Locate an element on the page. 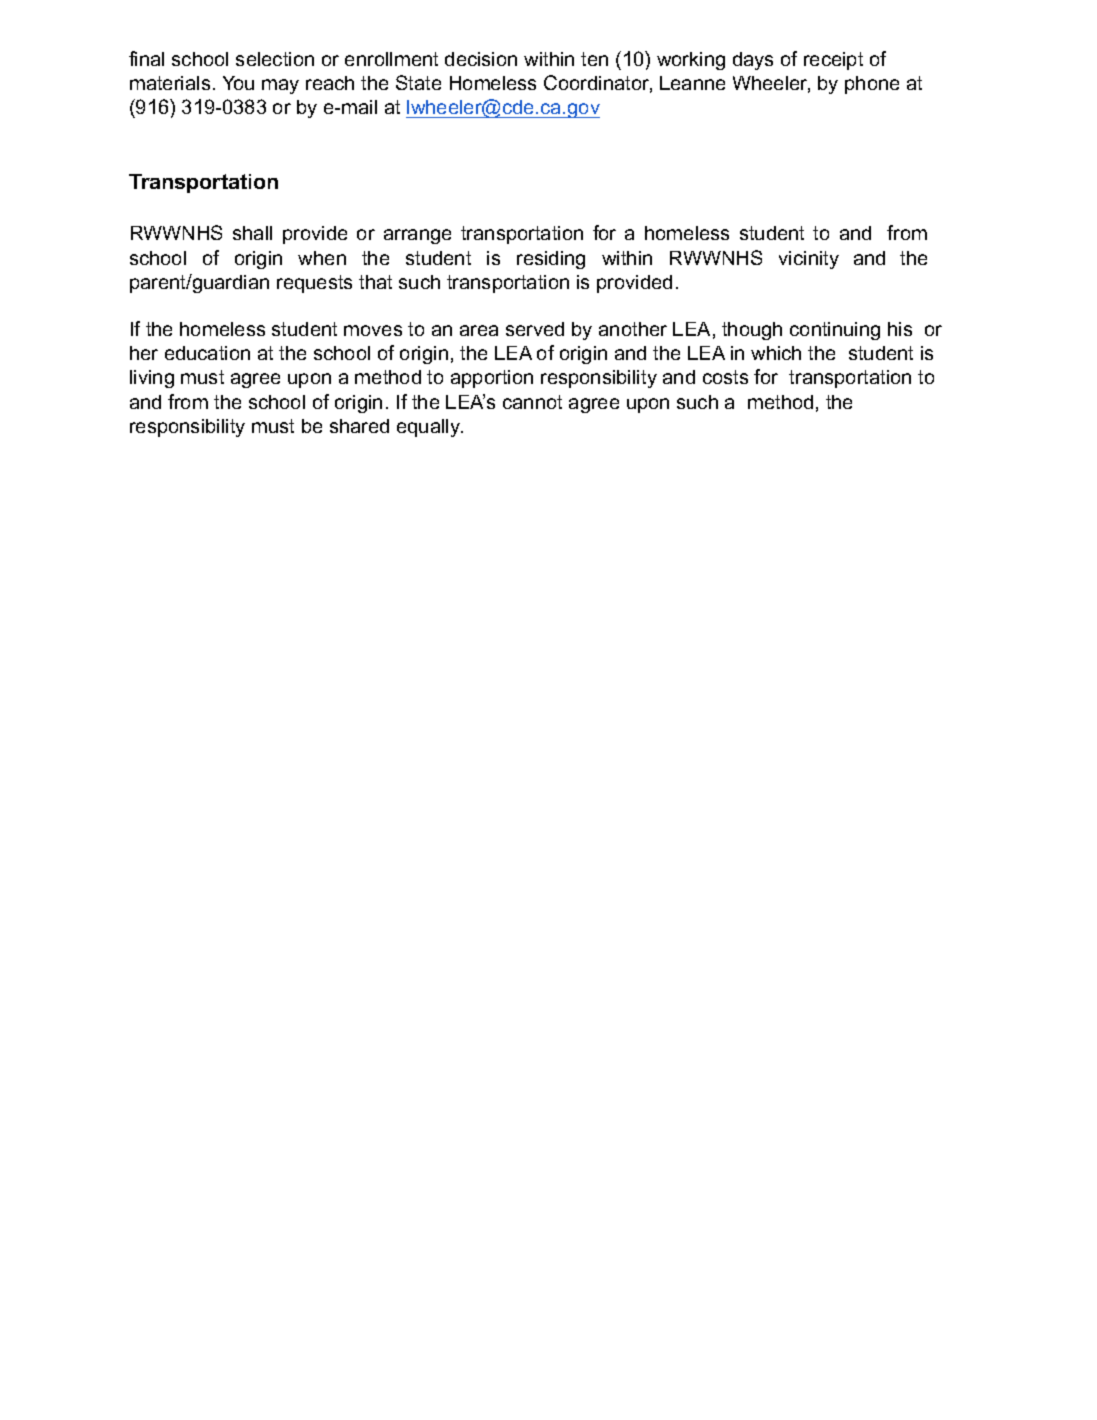 The image size is (1097, 1420). You is located at coordinates (238, 83).
